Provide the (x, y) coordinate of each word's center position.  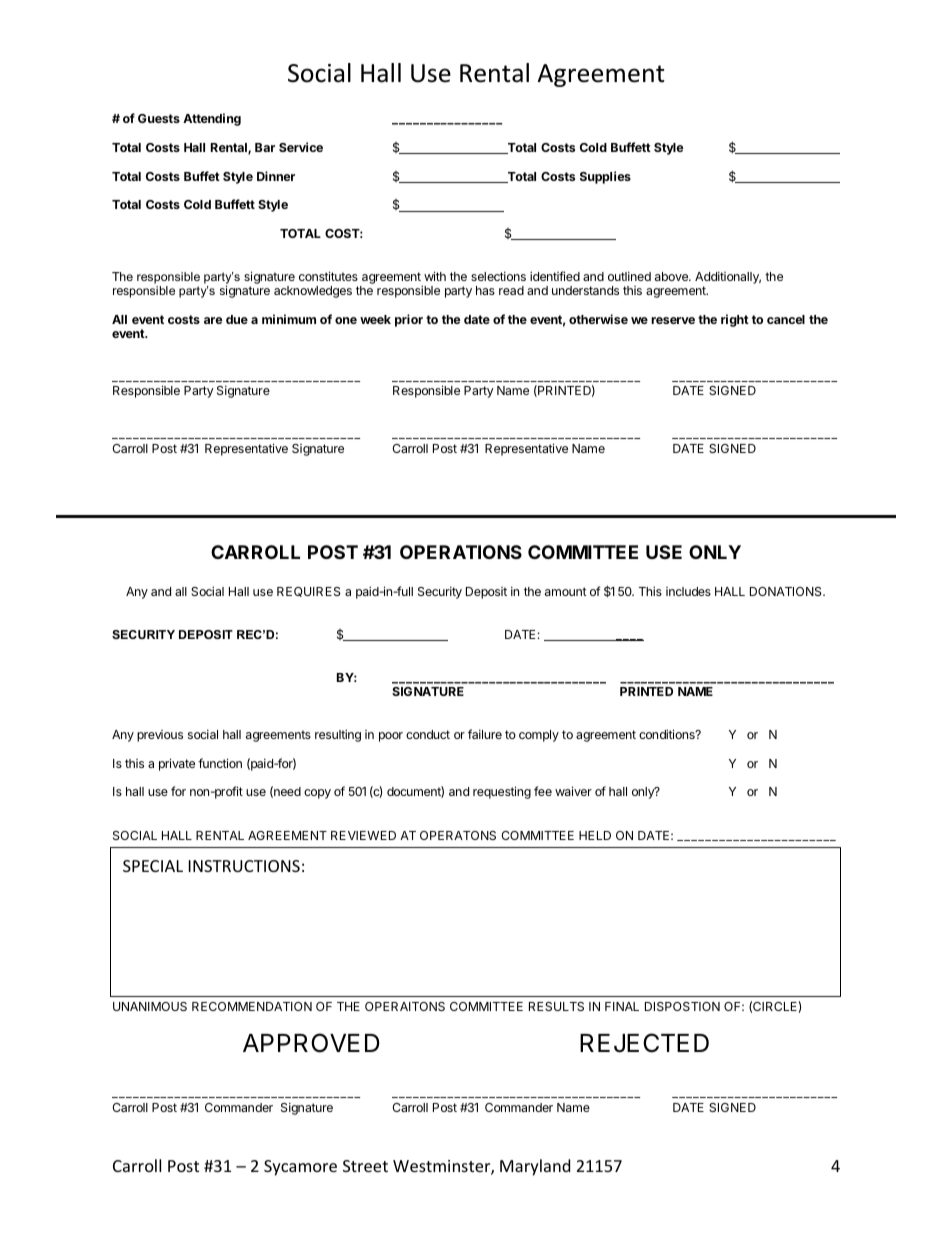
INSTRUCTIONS (244, 866)
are (213, 320)
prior (409, 320)
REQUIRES (309, 592)
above (672, 276)
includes (688, 591)
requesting (502, 792)
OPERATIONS (461, 552)
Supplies (605, 177)
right (735, 320)
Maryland (535, 1167)
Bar (265, 147)
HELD (595, 835)
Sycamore (300, 1168)
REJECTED (644, 1043)
